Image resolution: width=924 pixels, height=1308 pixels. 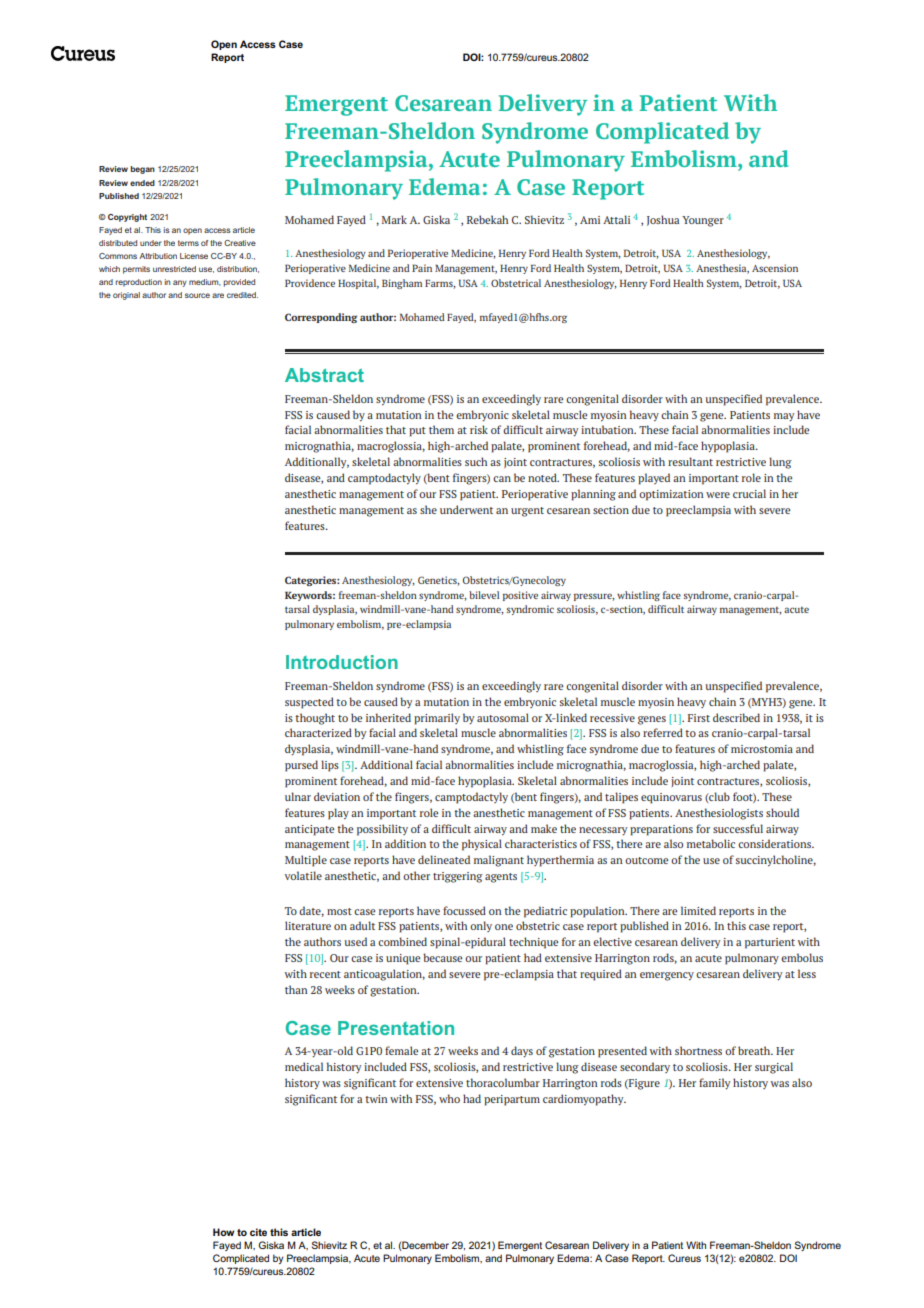 I want to click on urgent, so click(x=527, y=512).
